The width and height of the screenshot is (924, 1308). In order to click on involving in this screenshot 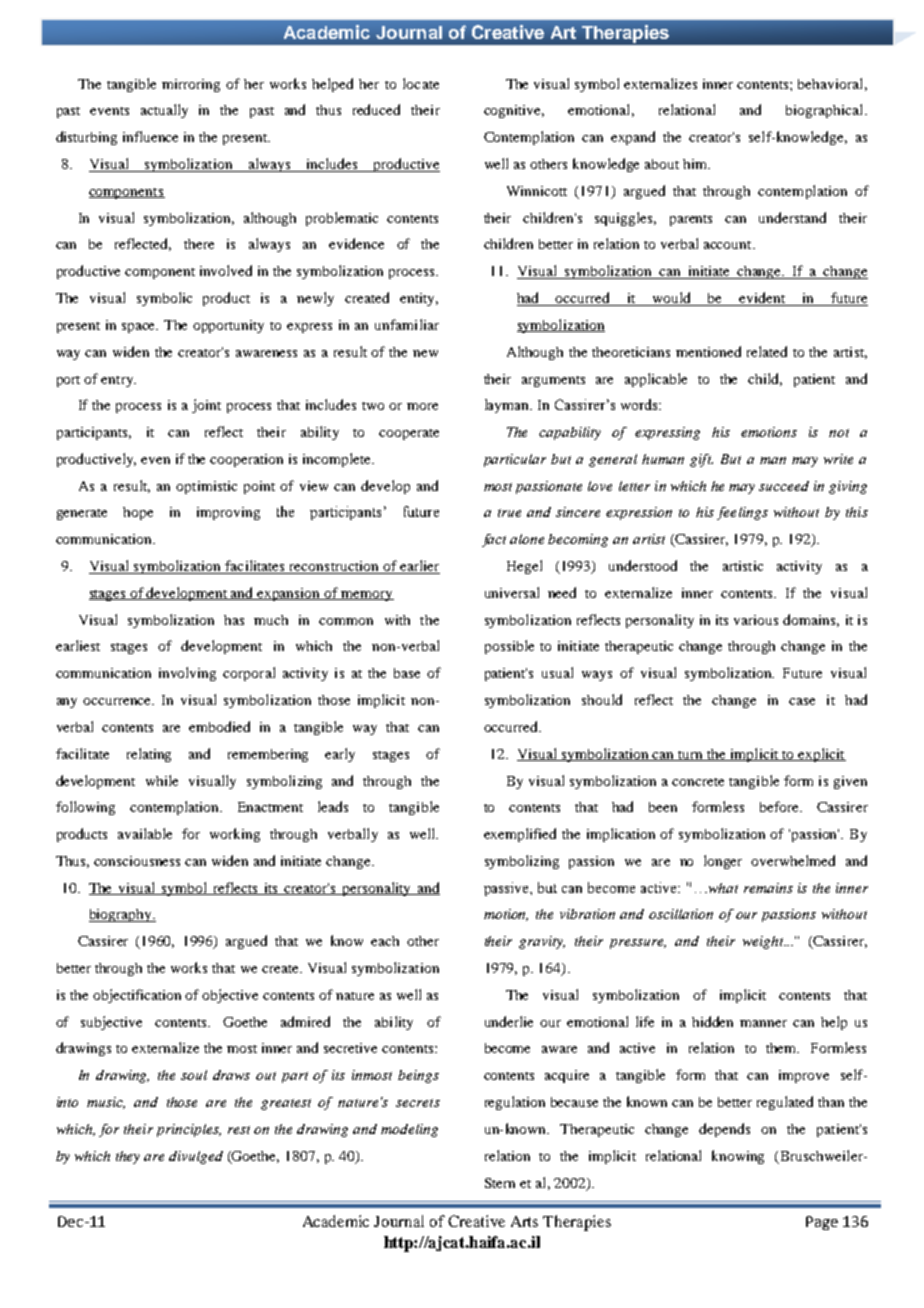, I will do `click(187, 674)`.
